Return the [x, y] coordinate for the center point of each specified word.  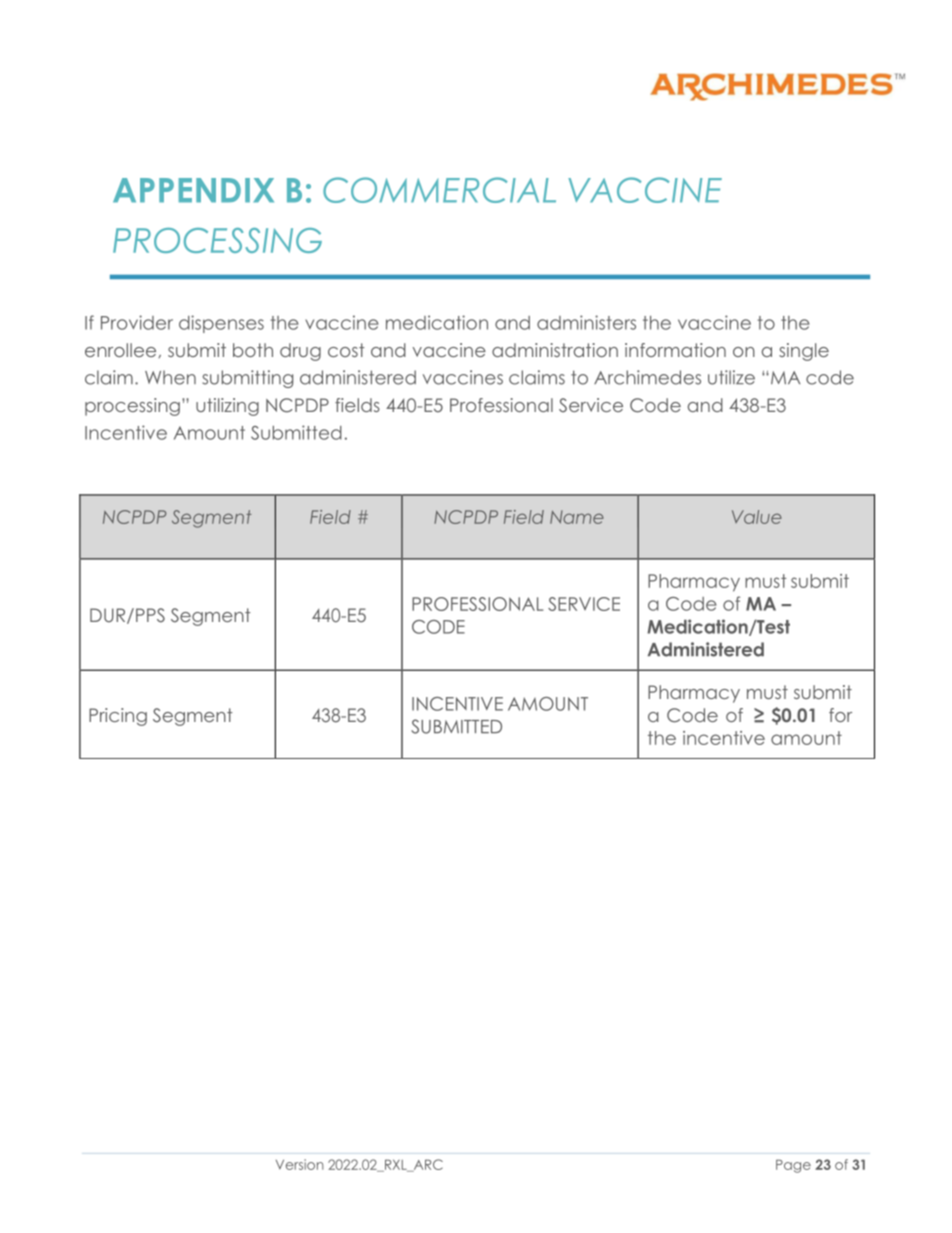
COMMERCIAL [439, 190]
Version [300, 1164]
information [675, 350]
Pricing [118, 717]
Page [793, 1166]
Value [757, 517]
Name [577, 517]
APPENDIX [193, 190]
